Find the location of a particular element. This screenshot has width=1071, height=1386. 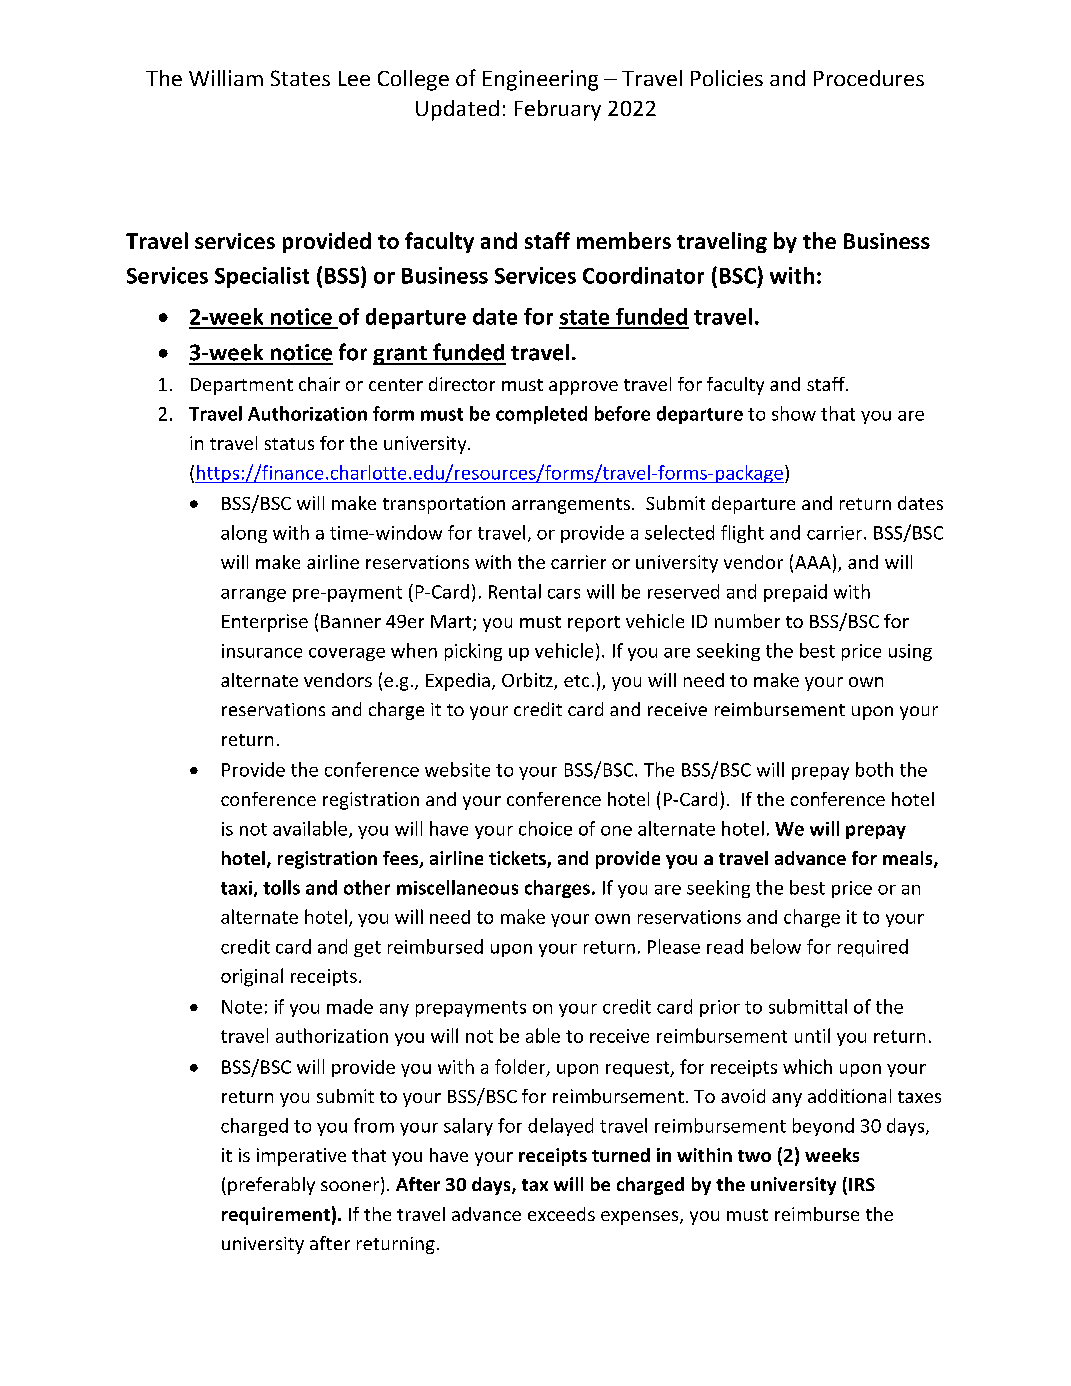

sooner is located at coordinates (351, 1187).
